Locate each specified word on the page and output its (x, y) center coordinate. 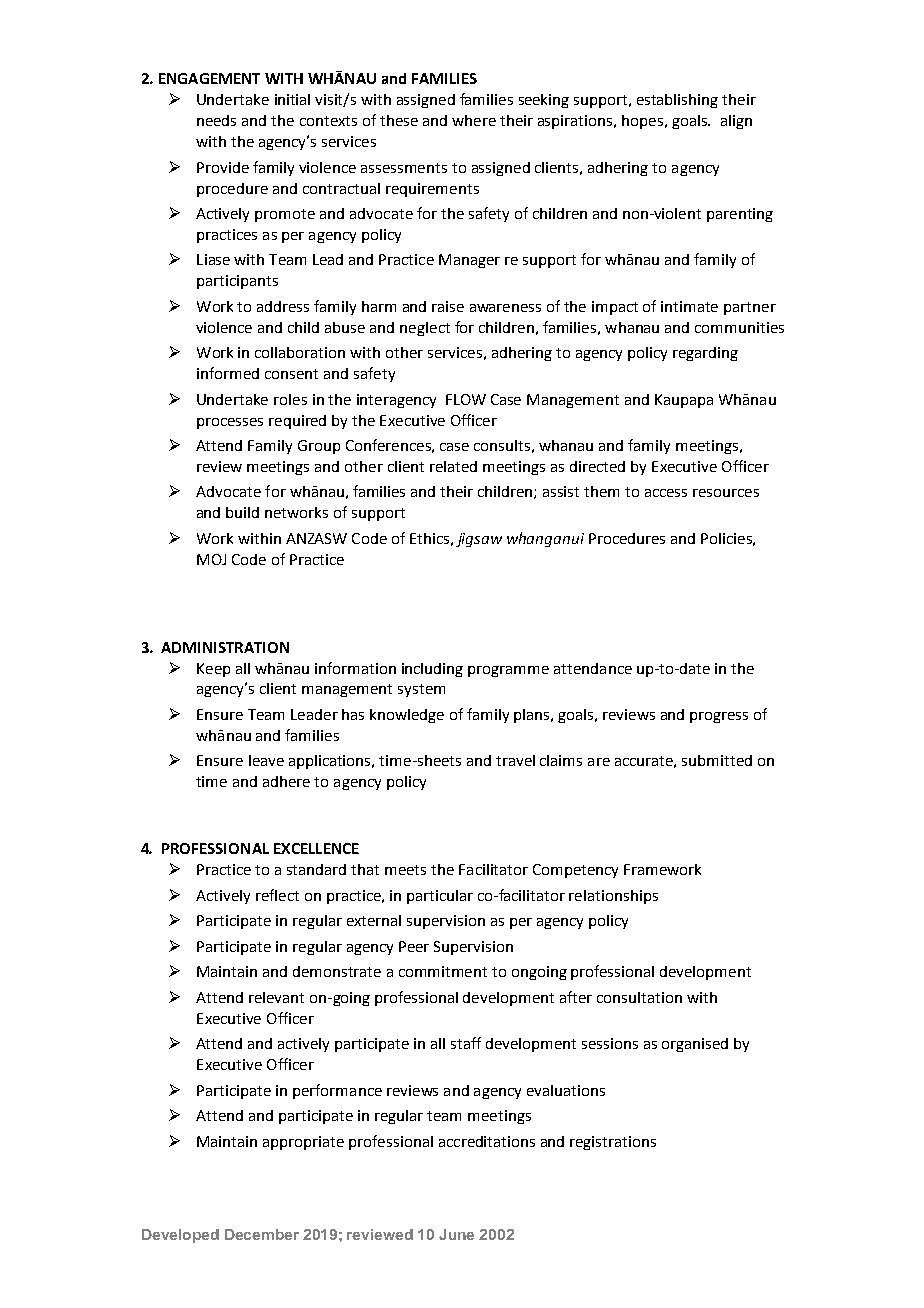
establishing (677, 101)
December (262, 1234)
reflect (277, 895)
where (474, 120)
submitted (717, 760)
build (242, 512)
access (666, 493)
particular (440, 897)
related (453, 466)
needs (216, 120)
